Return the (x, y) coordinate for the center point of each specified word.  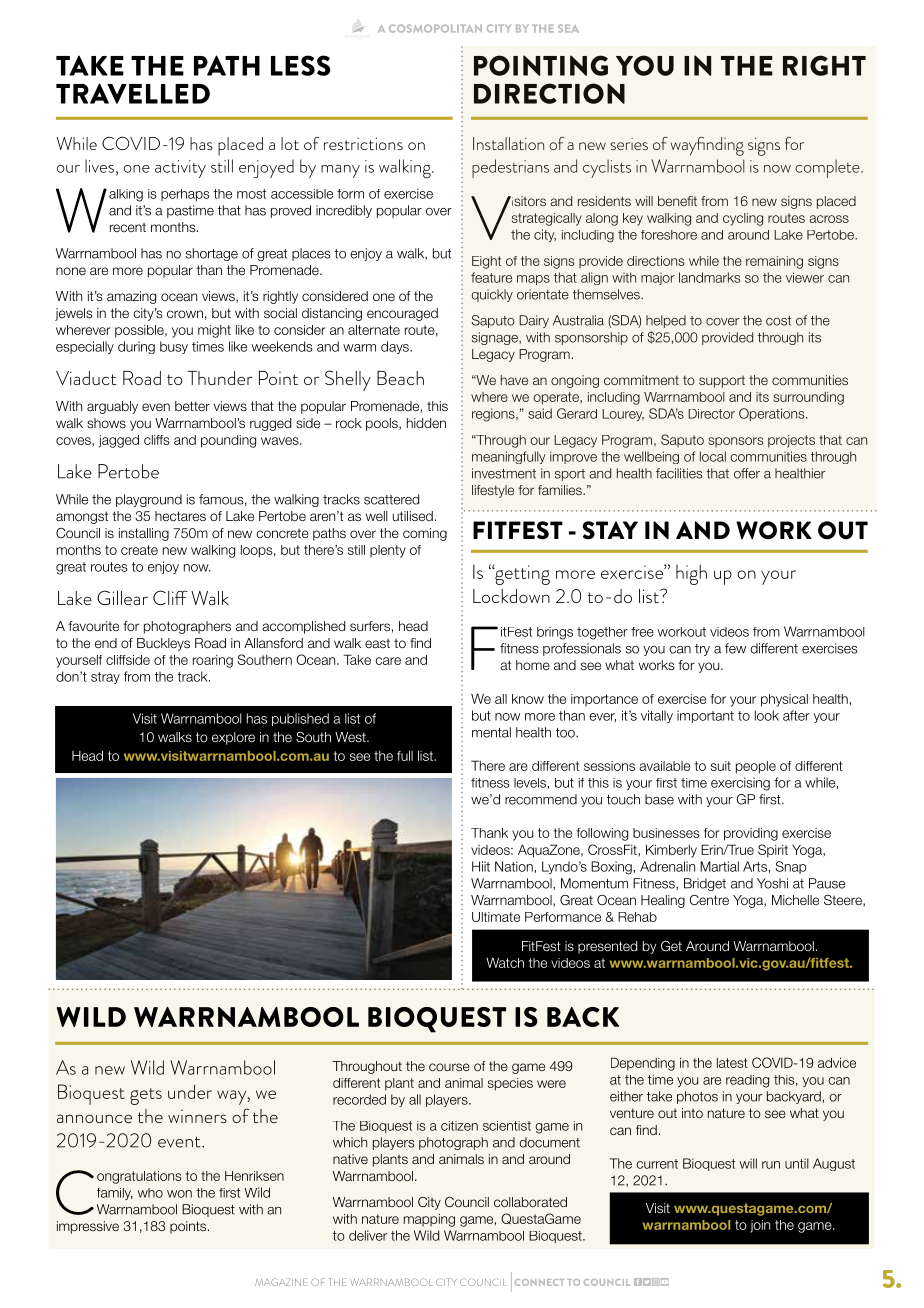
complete (828, 168)
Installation (508, 143)
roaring (213, 661)
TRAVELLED (133, 93)
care (388, 661)
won (179, 1194)
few (735, 648)
